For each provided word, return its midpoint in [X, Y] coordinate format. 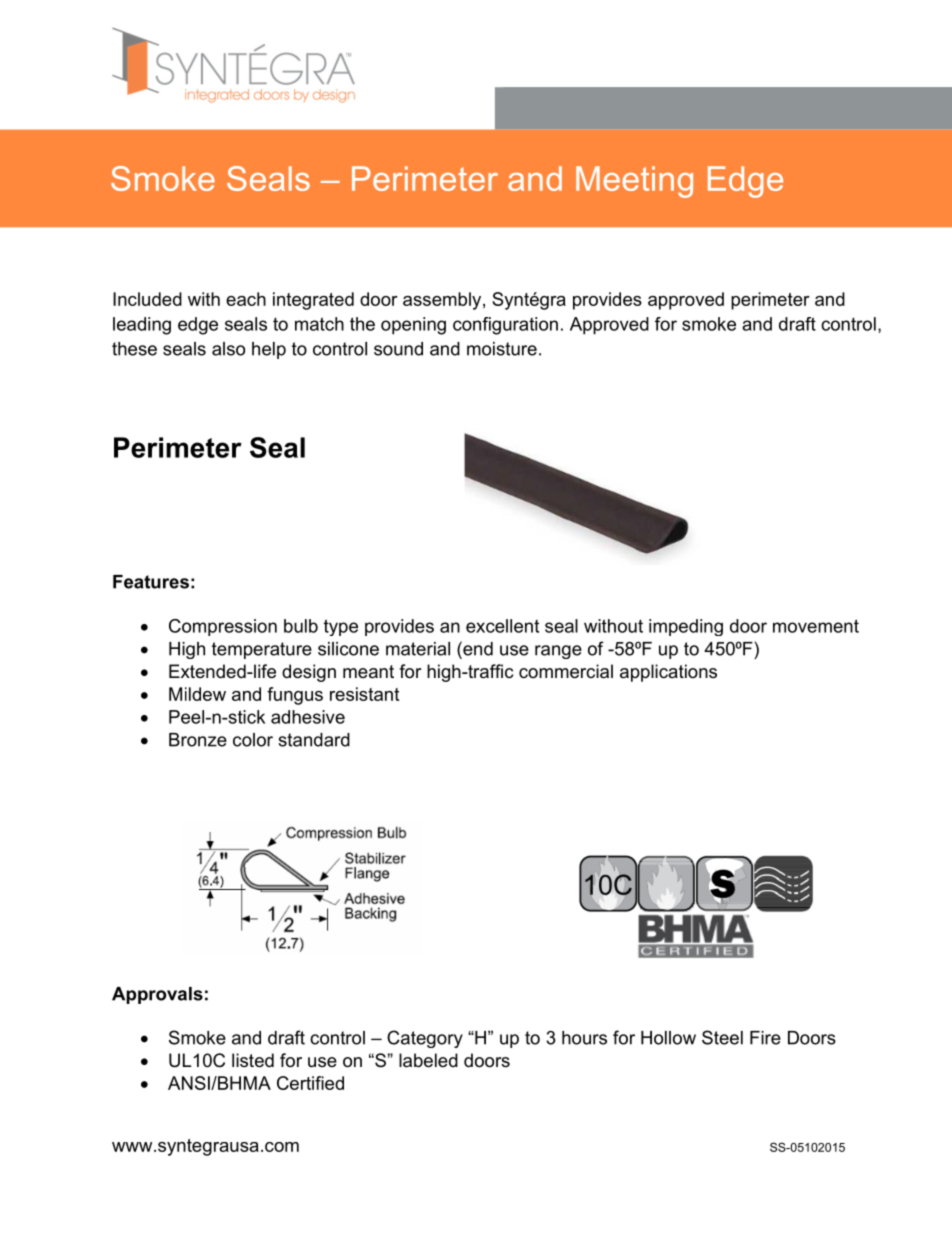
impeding [686, 627]
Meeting [634, 182]
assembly [443, 301]
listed [253, 1060]
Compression [223, 627]
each [246, 299]
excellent [502, 626]
